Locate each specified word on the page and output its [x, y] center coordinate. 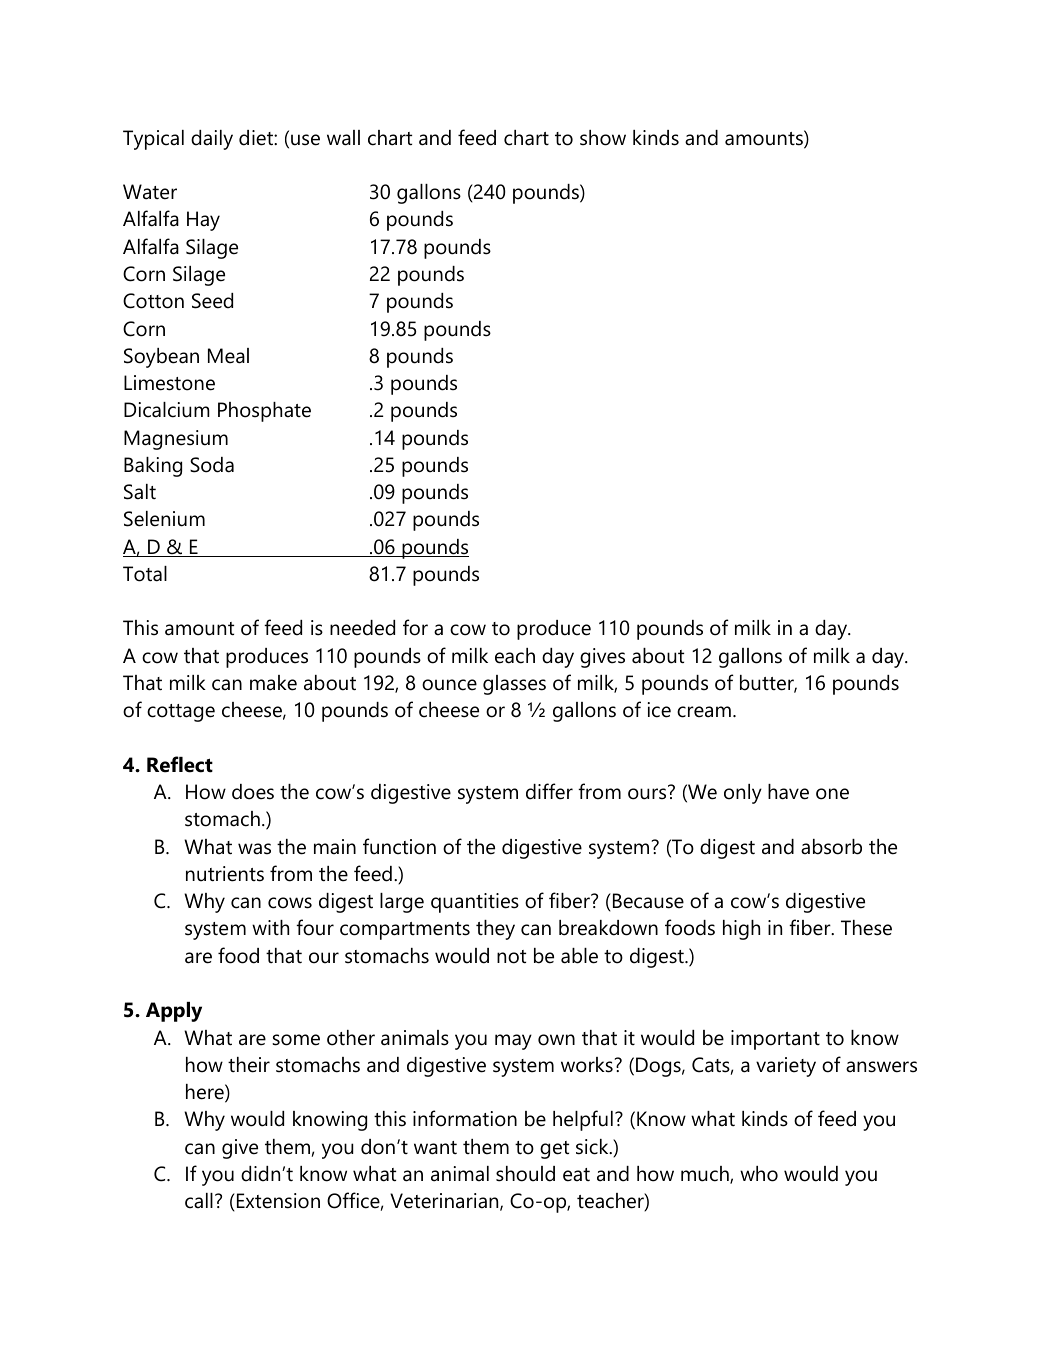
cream [704, 712]
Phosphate [264, 412]
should [525, 1174]
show [603, 138]
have [788, 792]
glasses [514, 685]
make [273, 683]
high [741, 930]
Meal [228, 356]
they [495, 930]
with [270, 927]
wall [343, 138]
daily [212, 140]
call [199, 1201]
